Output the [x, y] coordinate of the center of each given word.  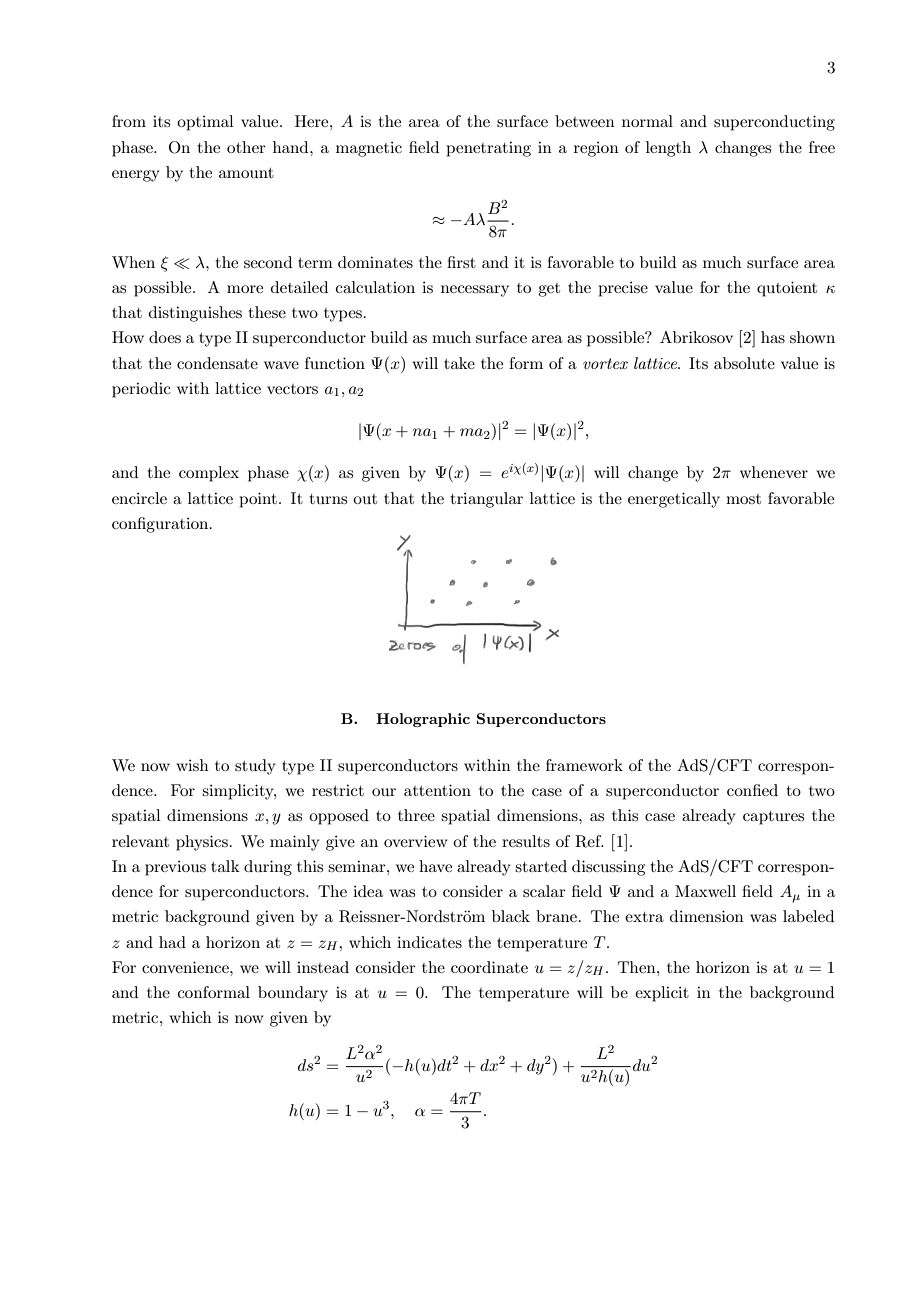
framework [584, 765]
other [246, 147]
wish [192, 765]
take [459, 363]
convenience [186, 967]
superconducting [774, 123]
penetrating [488, 149]
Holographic [423, 720]
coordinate [489, 967]
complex [209, 474]
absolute [744, 363]
